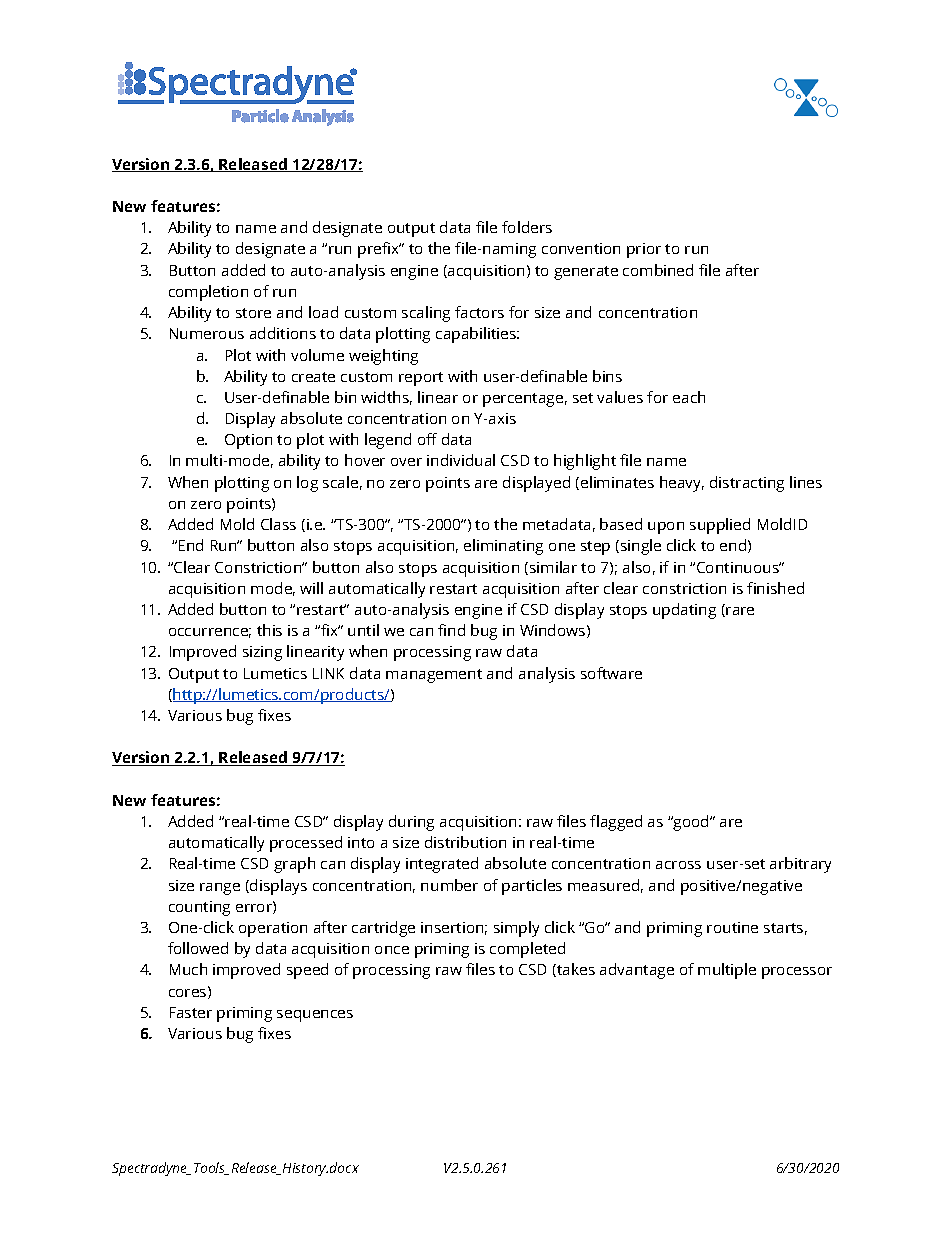 This screenshot has width=952, height=1233. I want to click on find, so click(451, 630).
